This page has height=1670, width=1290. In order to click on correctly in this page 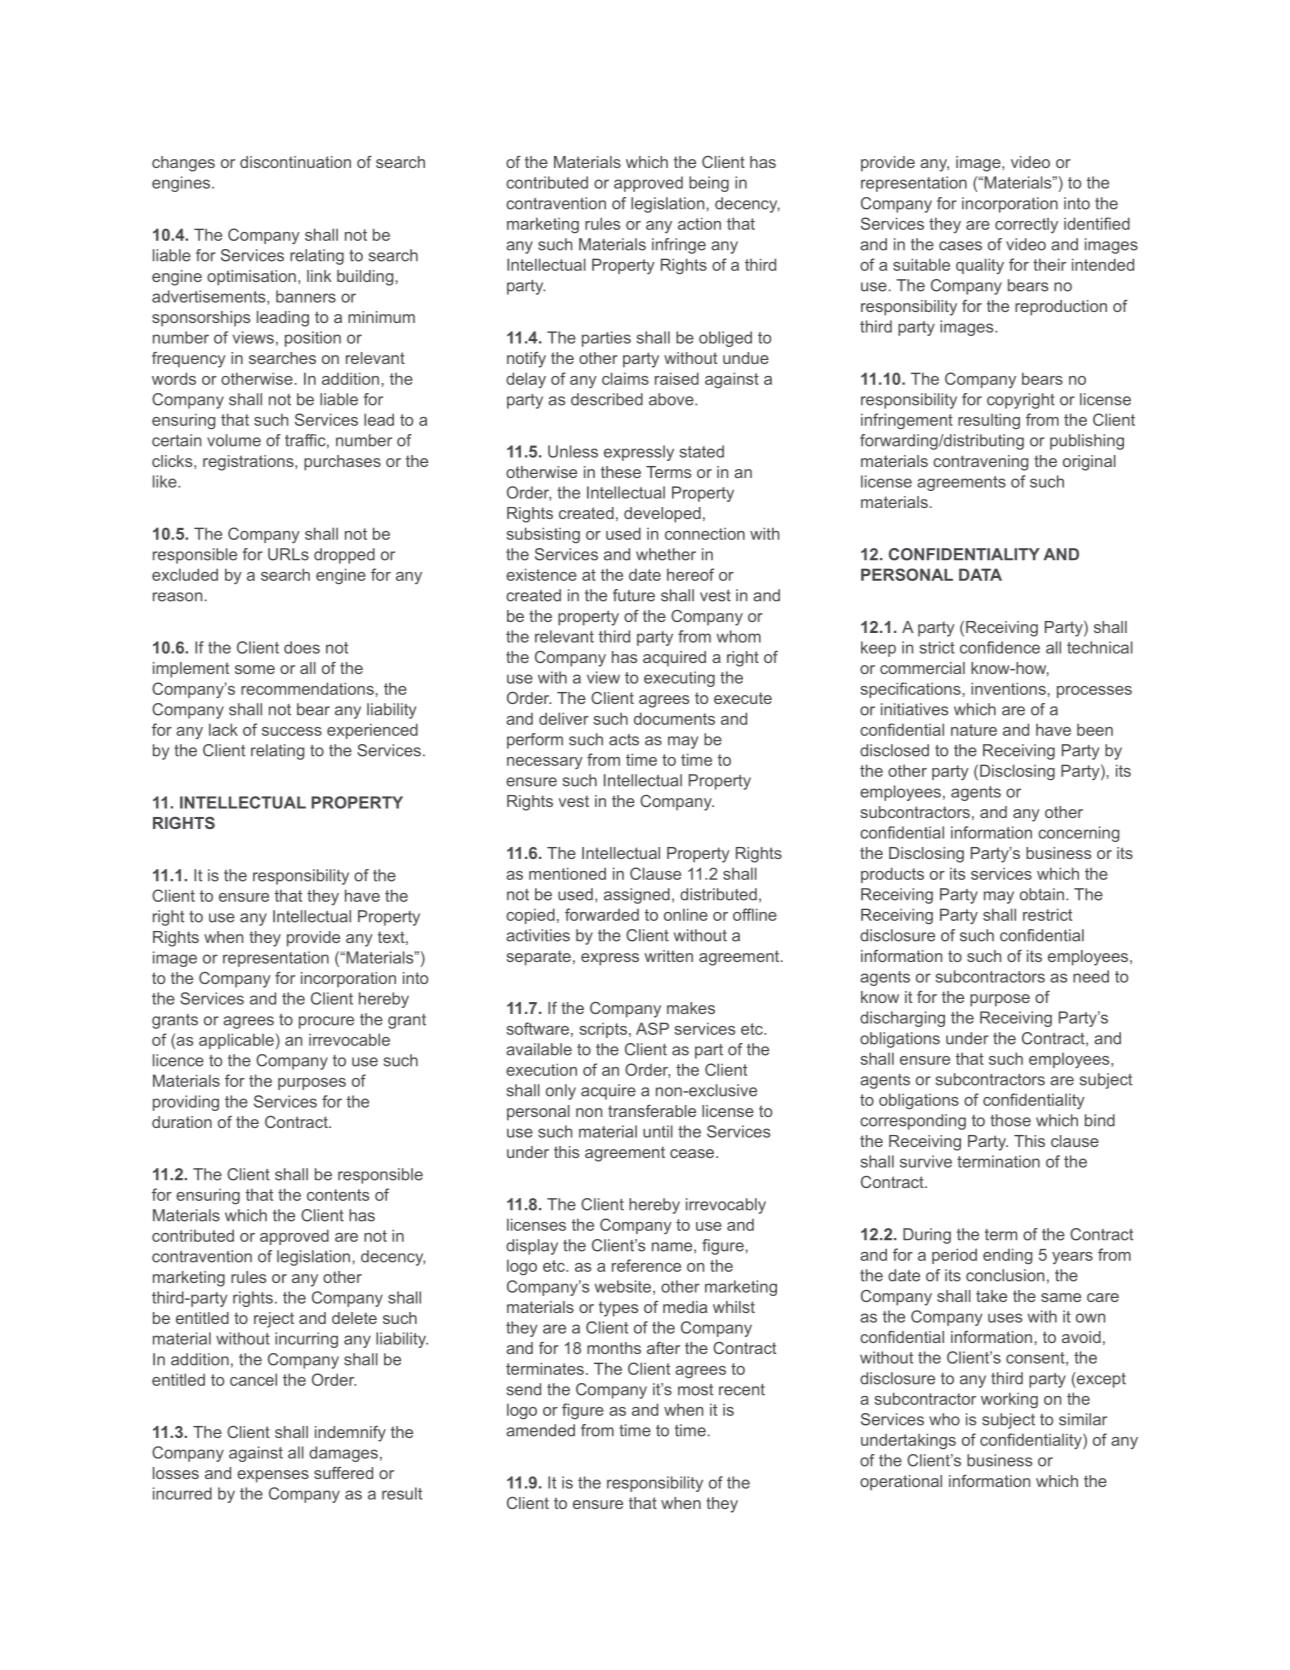, I will do `click(1026, 225)`.
